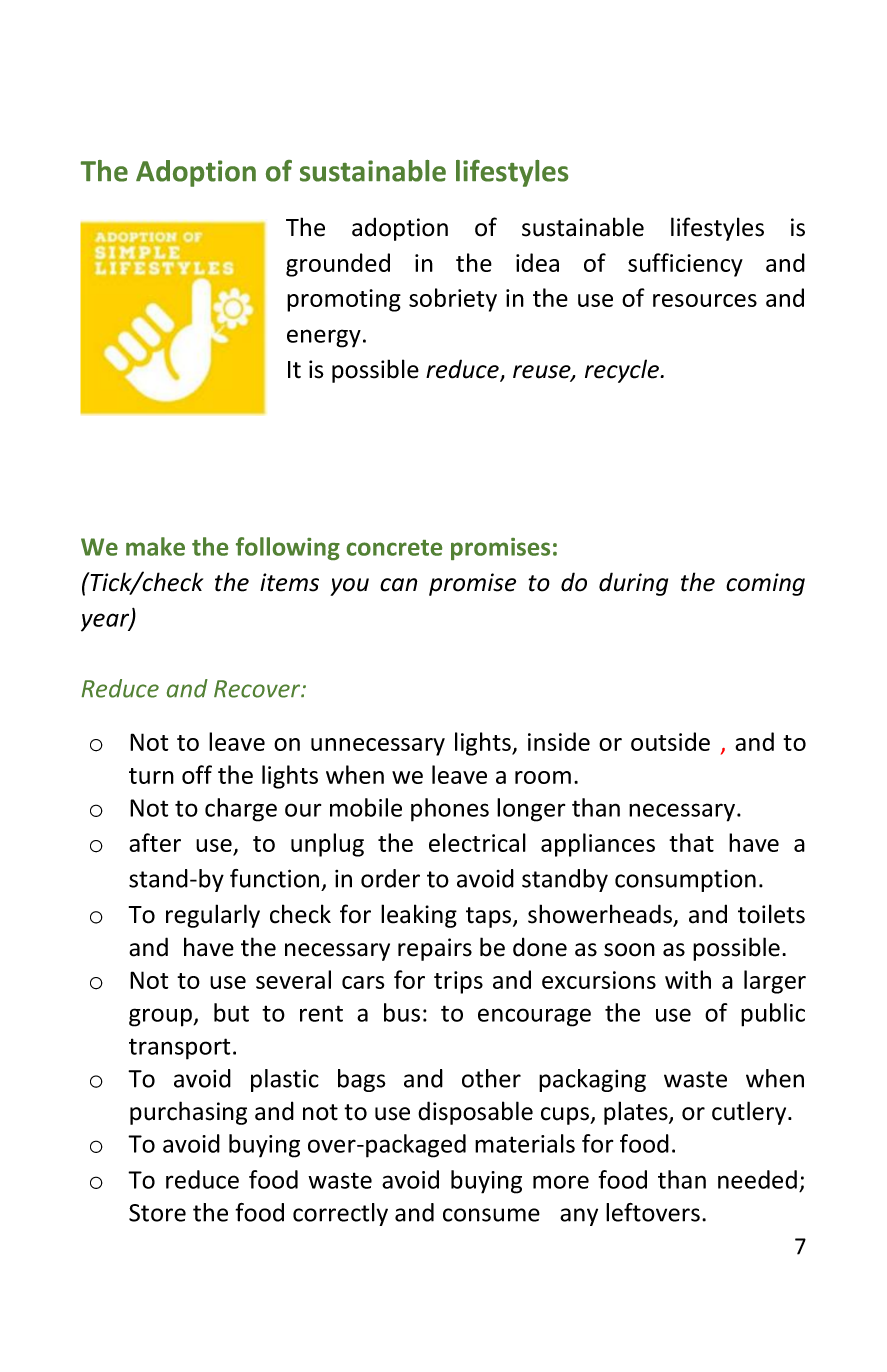 Image resolution: width=887 pixels, height=1372 pixels. I want to click on needed, so click(757, 1179).
